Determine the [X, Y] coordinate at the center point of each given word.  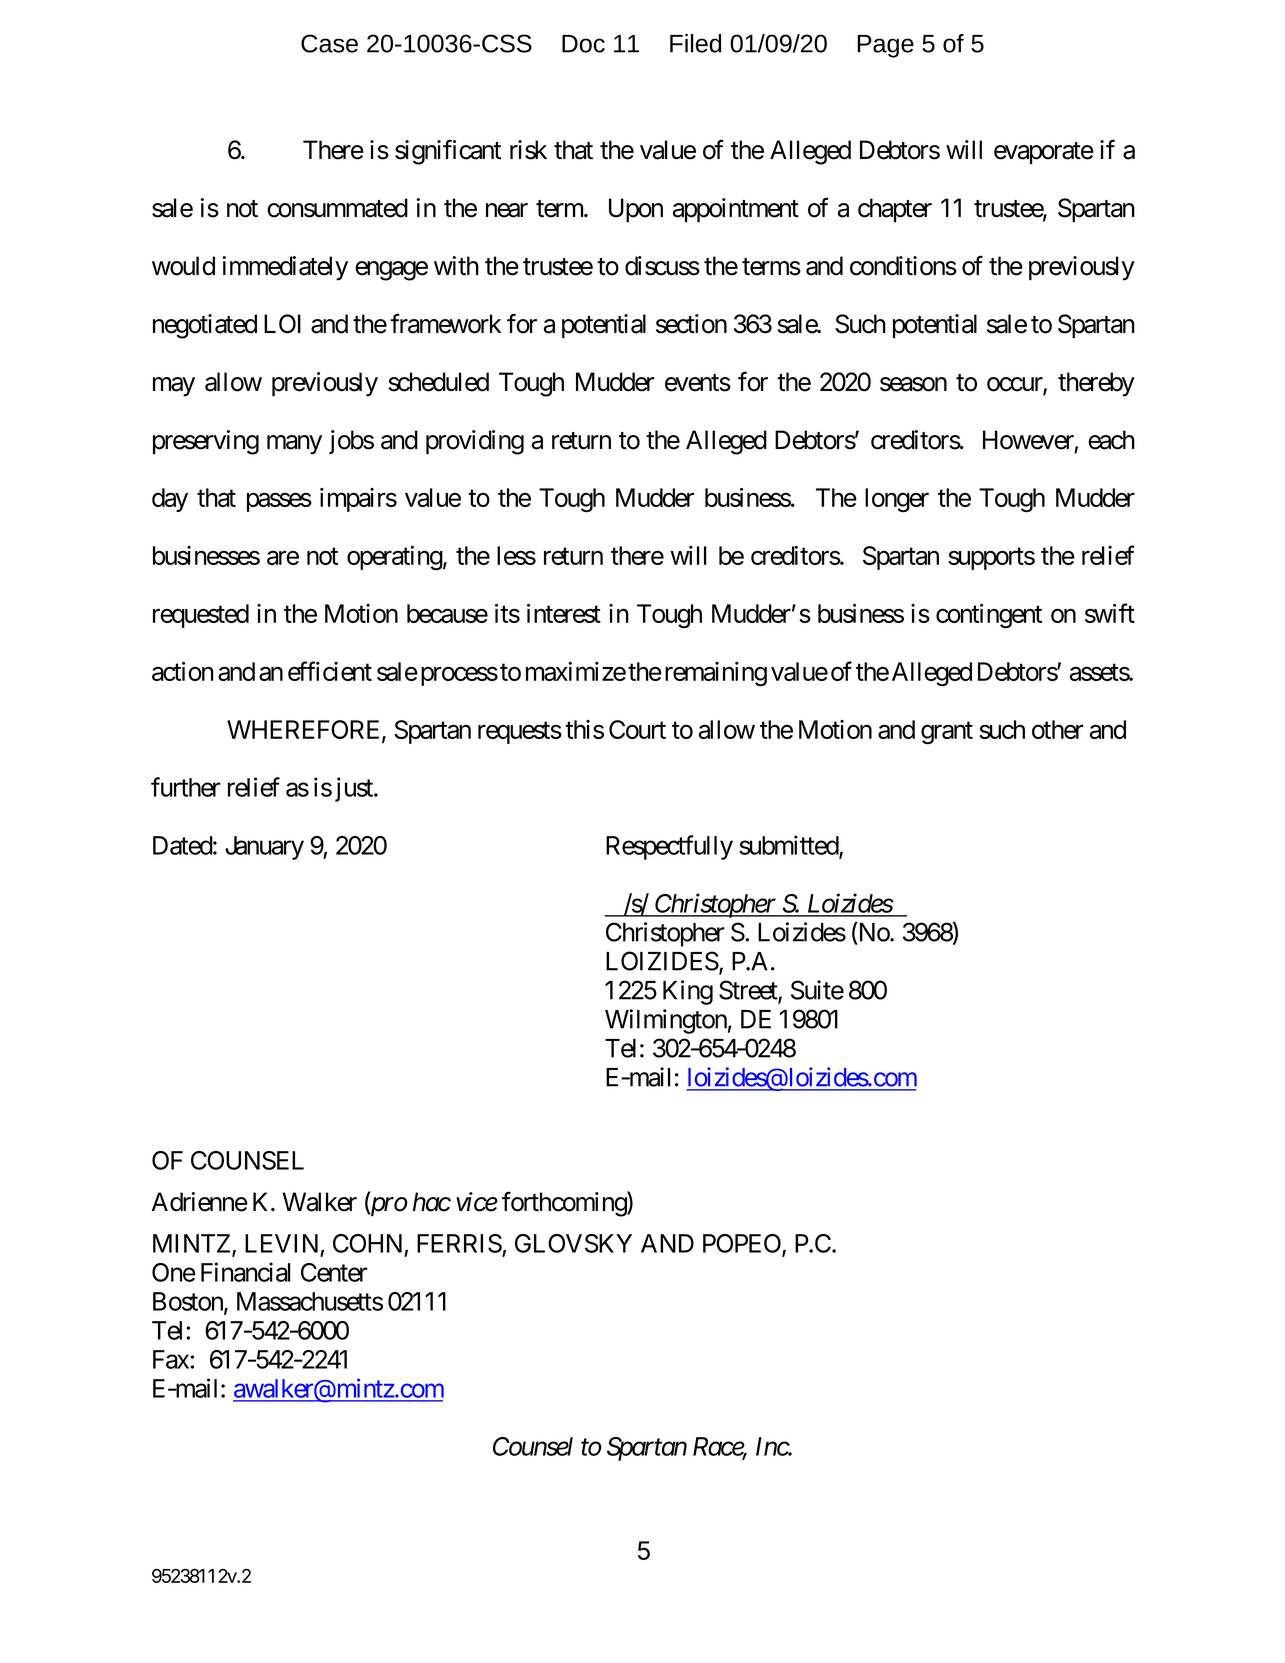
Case [329, 43]
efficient [330, 671]
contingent [989, 616]
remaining [716, 674]
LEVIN [281, 1243]
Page [885, 46]
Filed [695, 43]
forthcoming [565, 1204]
